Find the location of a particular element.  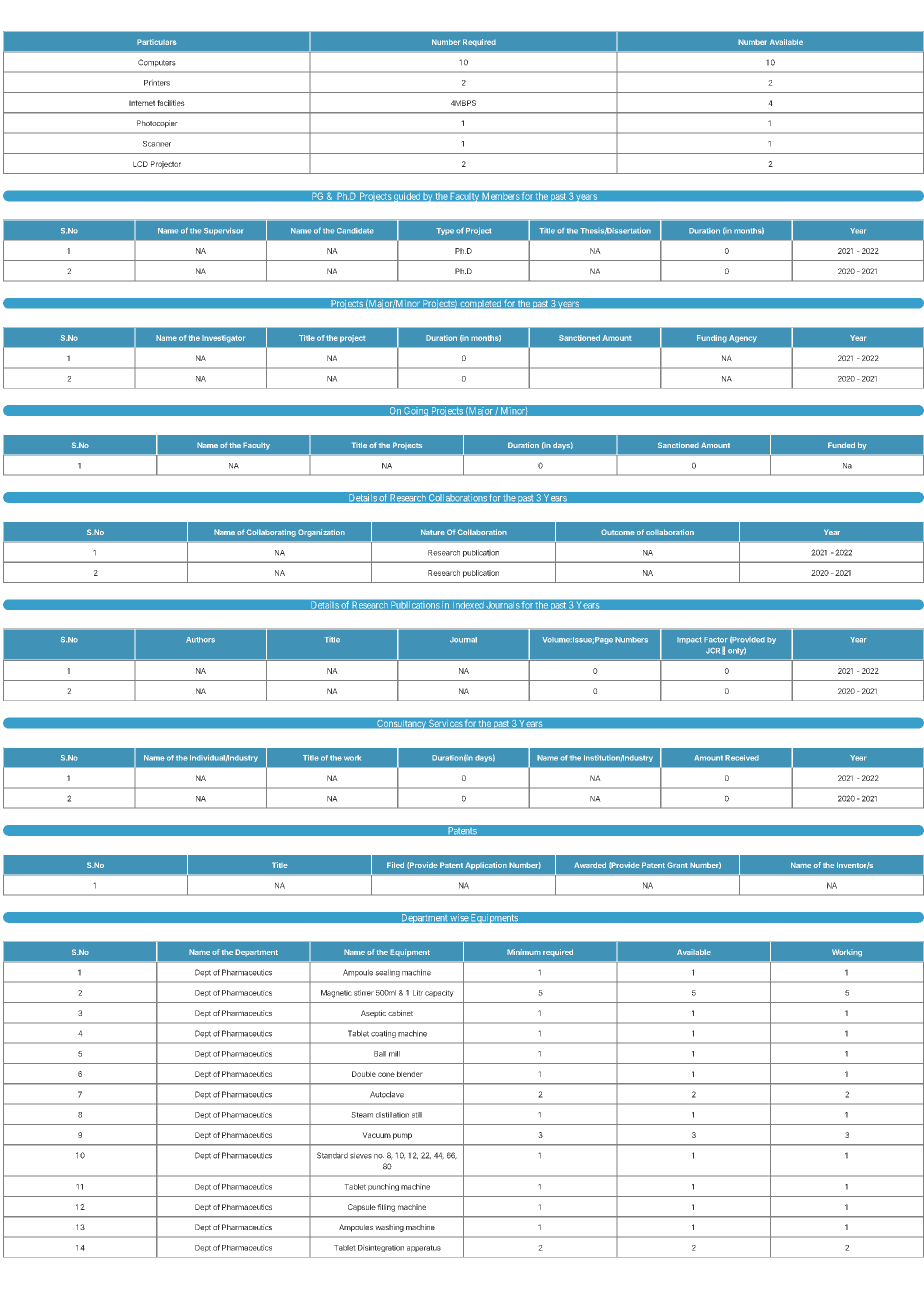

Agency is located at coordinates (743, 339).
